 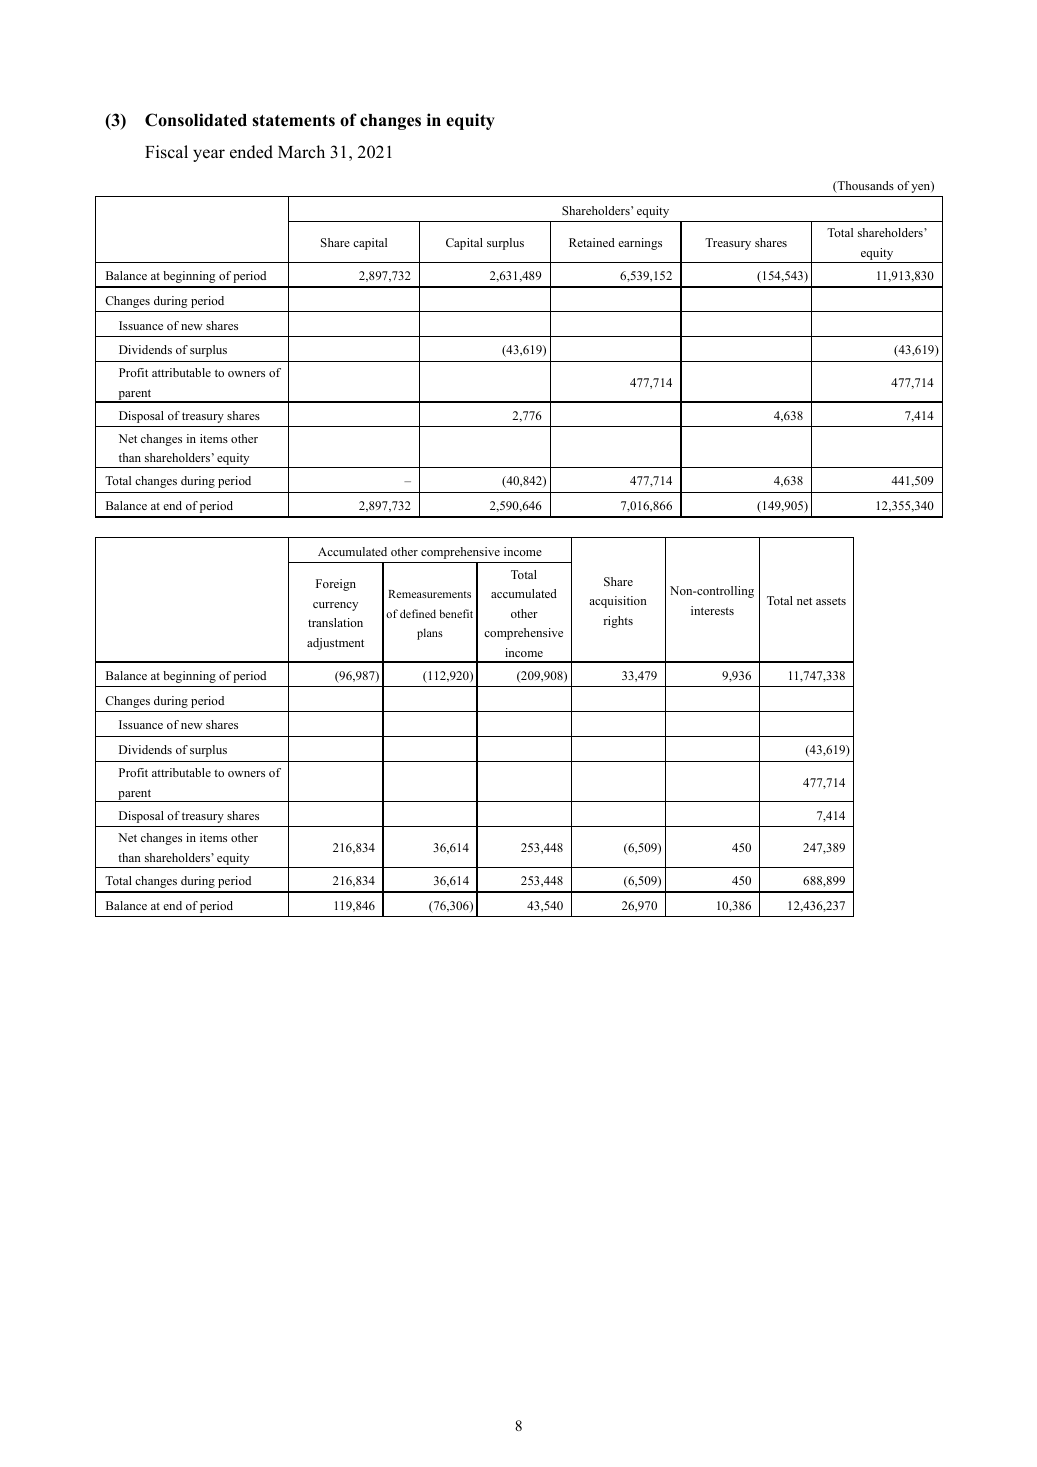 What do you see at coordinates (831, 601) in the screenshot?
I see `assets` at bounding box center [831, 601].
